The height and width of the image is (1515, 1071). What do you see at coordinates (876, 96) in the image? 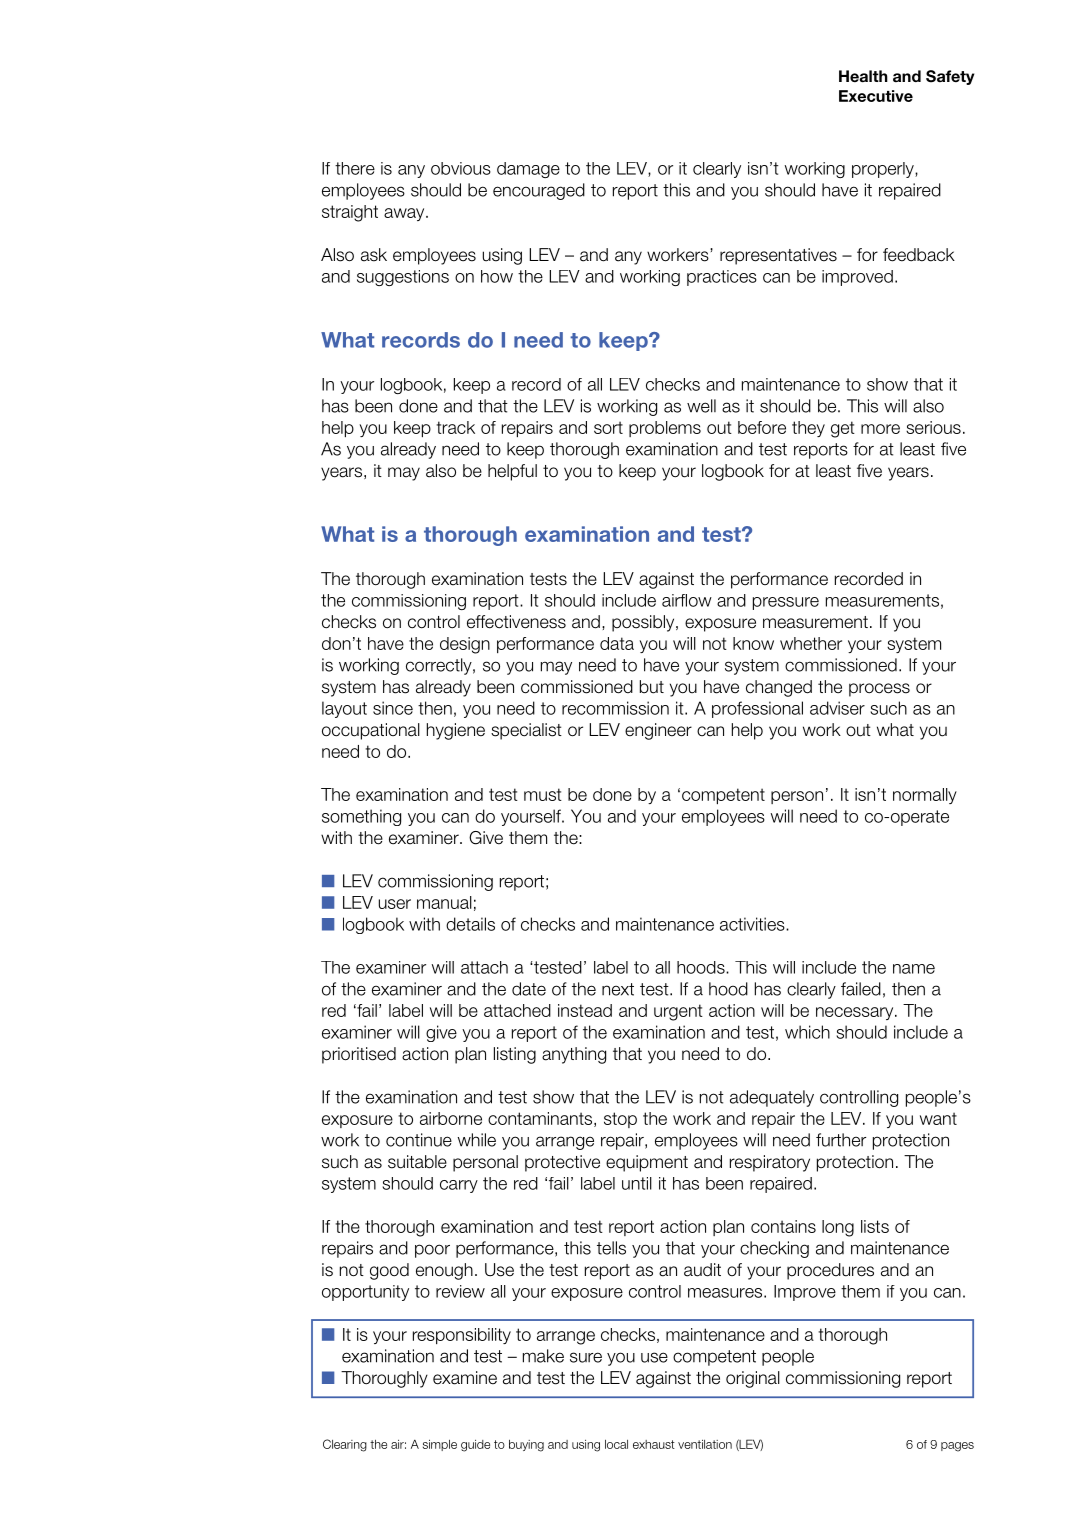
I see `Executive` at bounding box center [876, 96].
